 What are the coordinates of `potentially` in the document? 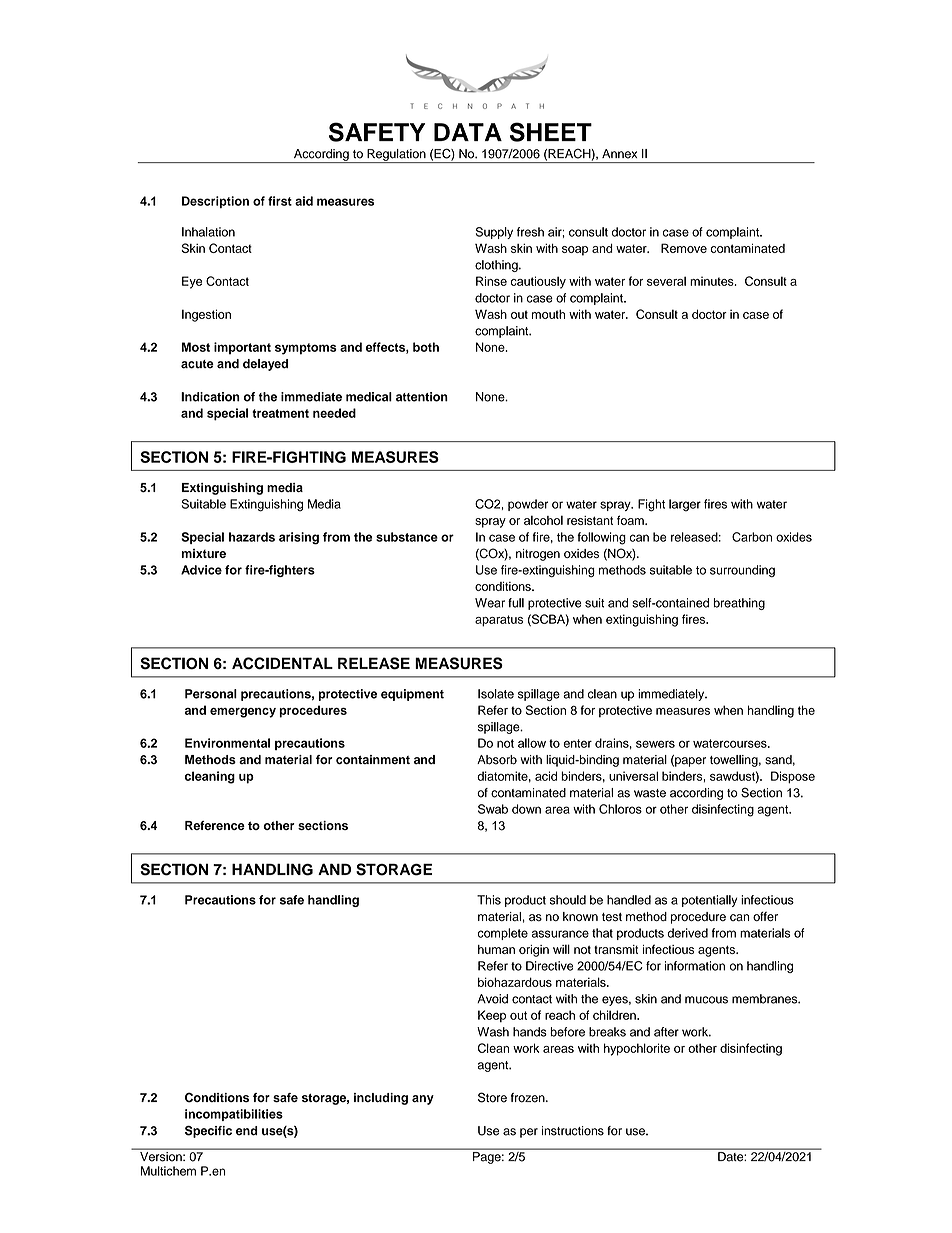 It's located at (709, 901).
